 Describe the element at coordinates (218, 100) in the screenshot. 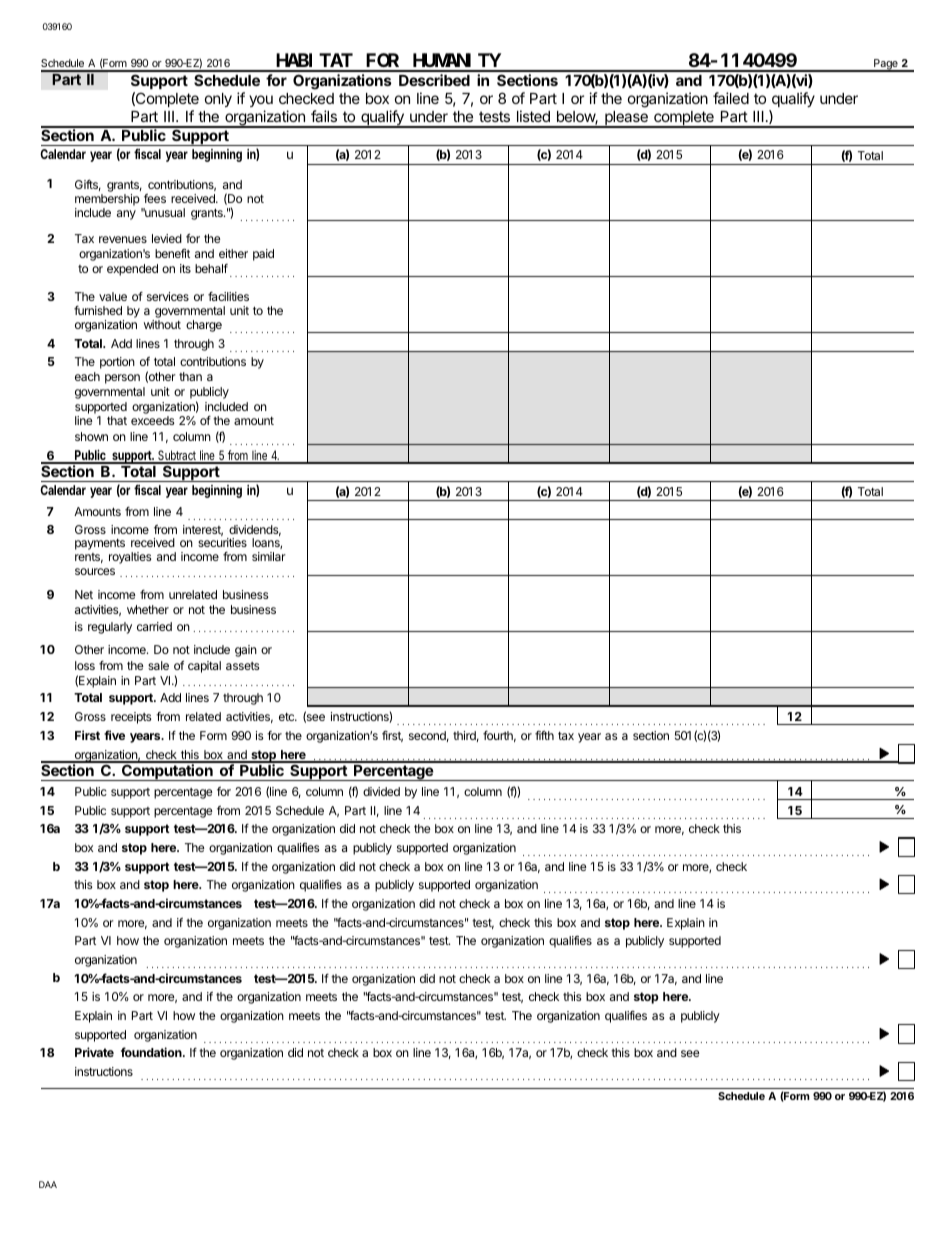

I see `only` at that location.
